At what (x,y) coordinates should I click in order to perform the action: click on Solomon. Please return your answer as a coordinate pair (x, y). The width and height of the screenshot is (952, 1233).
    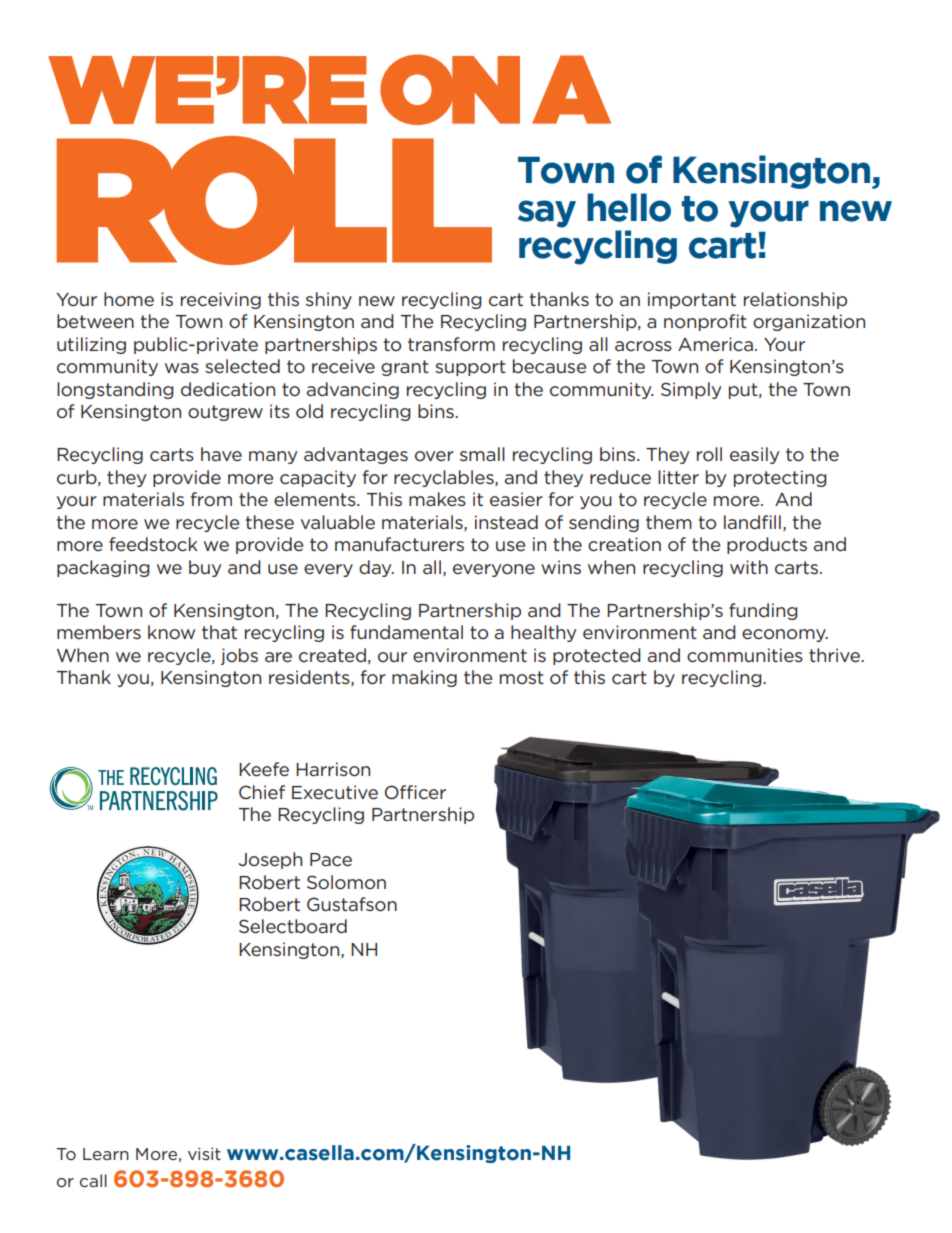
    Looking at the image, I should click on (346, 882).
